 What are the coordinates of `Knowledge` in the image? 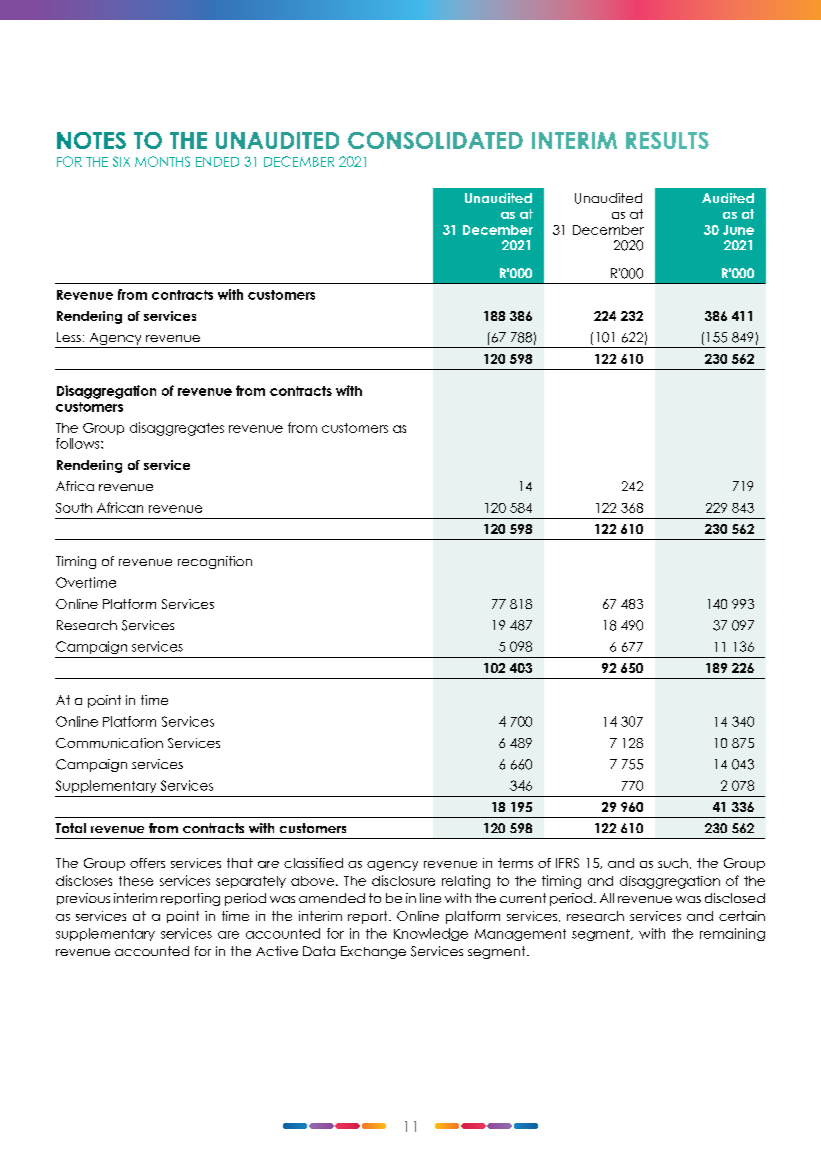 It's located at (431, 934).
